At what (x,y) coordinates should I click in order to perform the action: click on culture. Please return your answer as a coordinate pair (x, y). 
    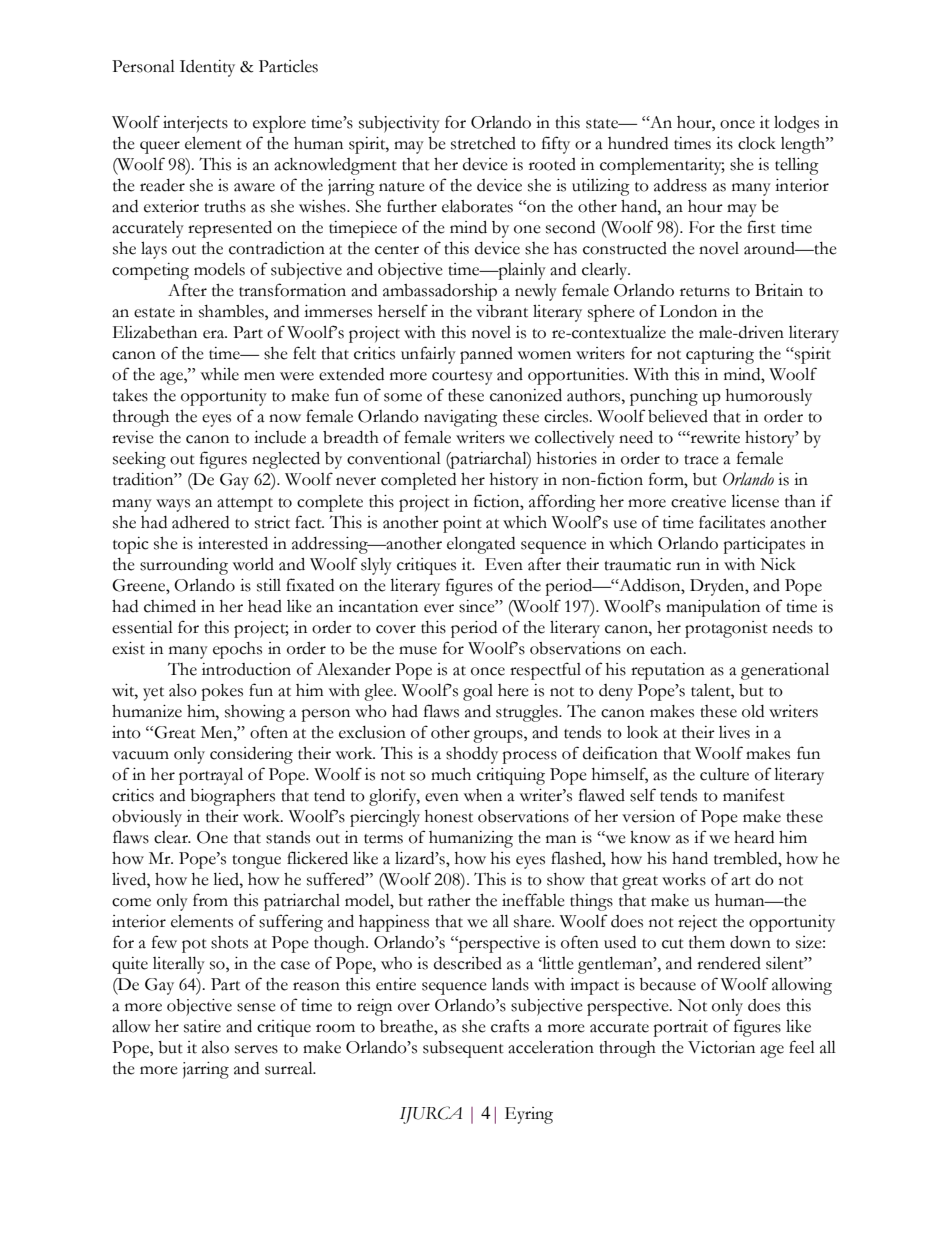
    Looking at the image, I should click on (724, 774).
